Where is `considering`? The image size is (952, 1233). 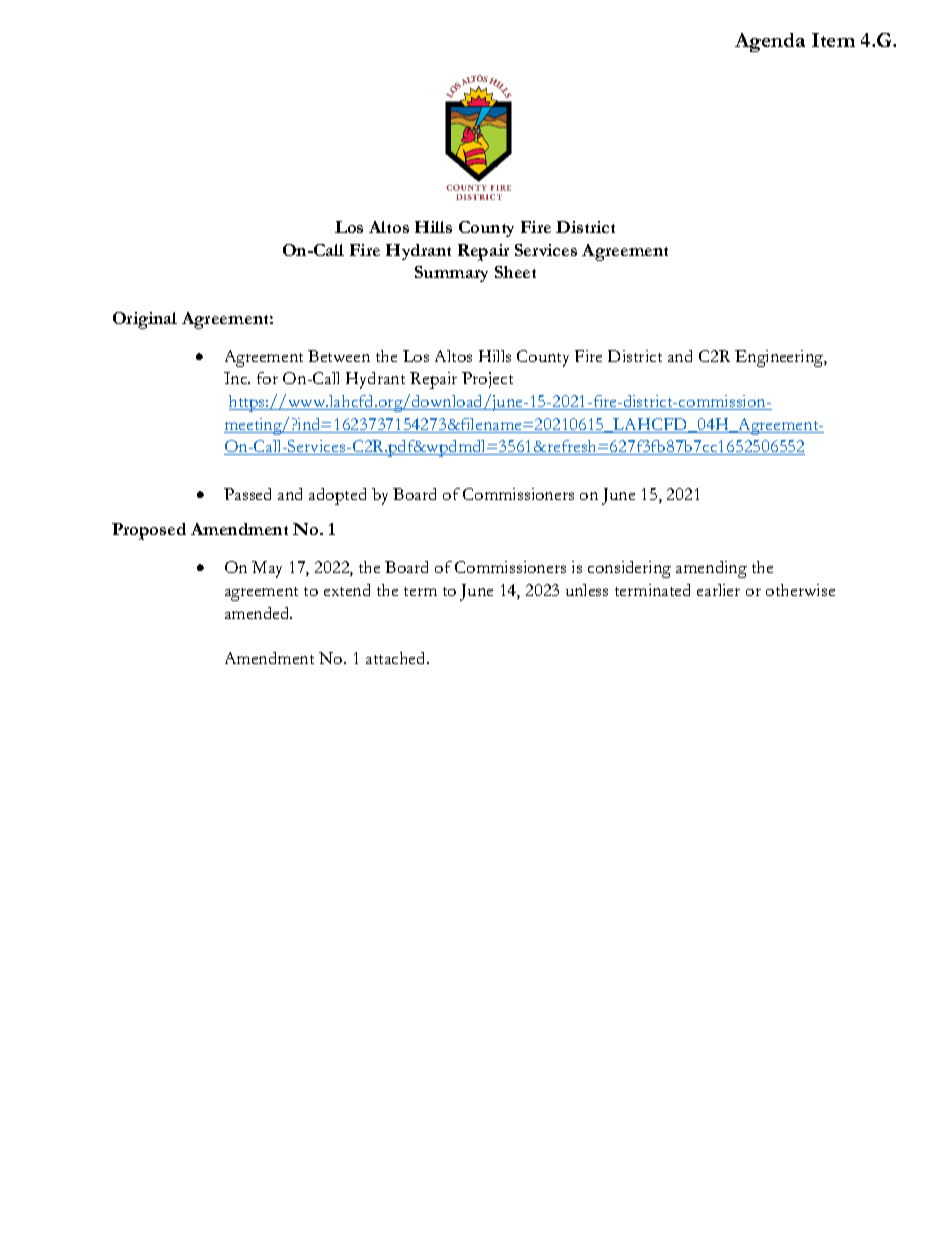
considering is located at coordinates (629, 569).
